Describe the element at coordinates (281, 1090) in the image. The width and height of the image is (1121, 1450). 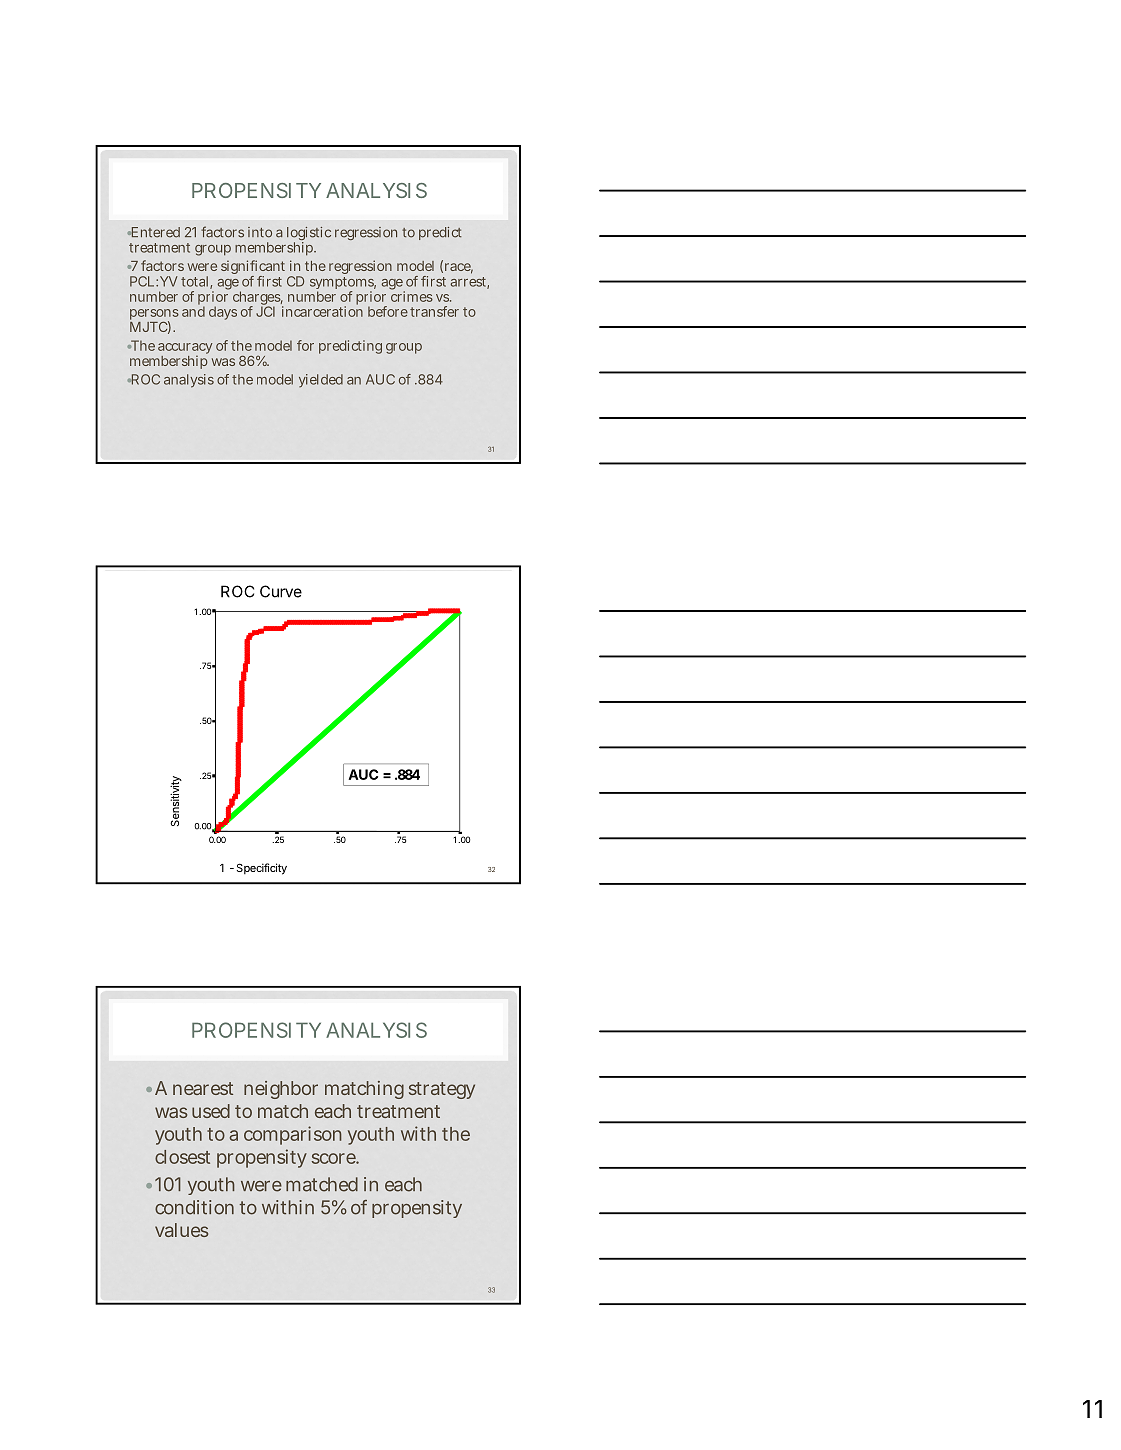
I see `neighbor` at that location.
